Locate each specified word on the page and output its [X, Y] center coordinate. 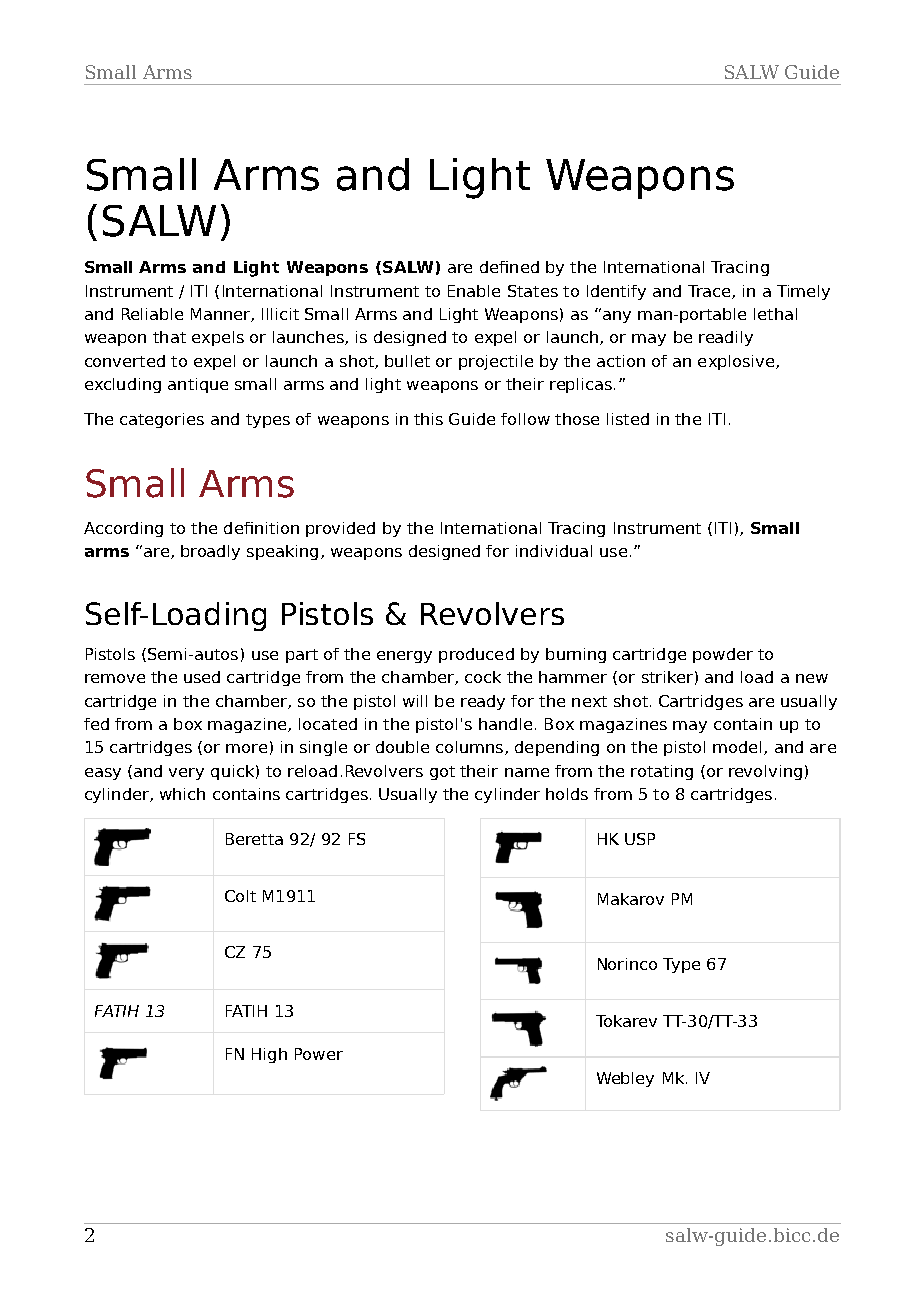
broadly [210, 552]
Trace [710, 292]
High [269, 1055]
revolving [765, 772]
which [182, 794]
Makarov [631, 899]
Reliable [152, 314]
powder [723, 655]
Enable [474, 291]
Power [319, 1054]
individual [554, 551]
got [442, 773]
